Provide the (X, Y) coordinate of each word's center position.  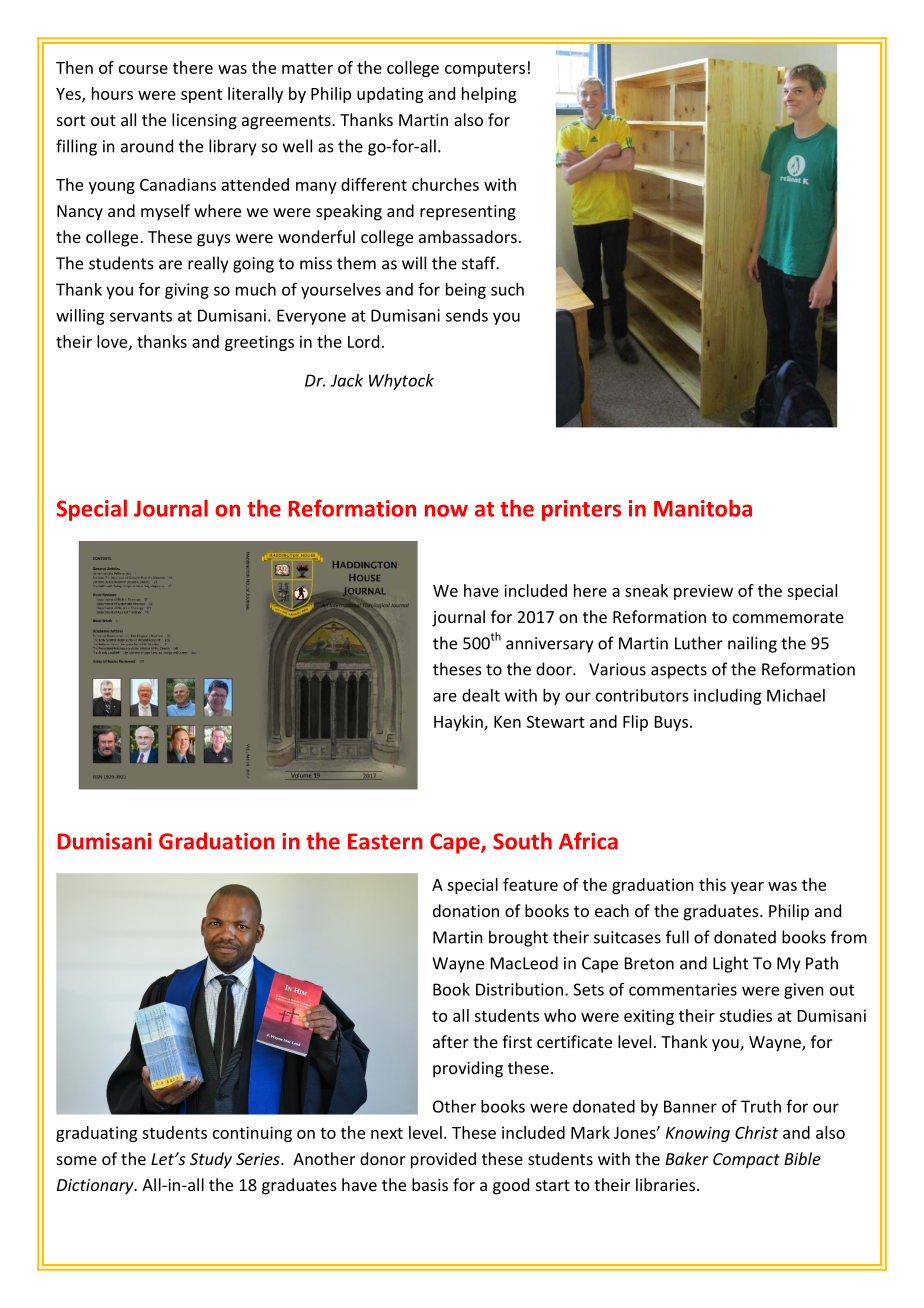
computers (485, 70)
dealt (481, 695)
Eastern (385, 841)
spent (201, 96)
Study (211, 1160)
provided (443, 1160)
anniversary (549, 645)
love (113, 342)
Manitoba (703, 508)
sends (467, 315)
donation (466, 910)
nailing (752, 644)
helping (489, 95)
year (747, 888)
